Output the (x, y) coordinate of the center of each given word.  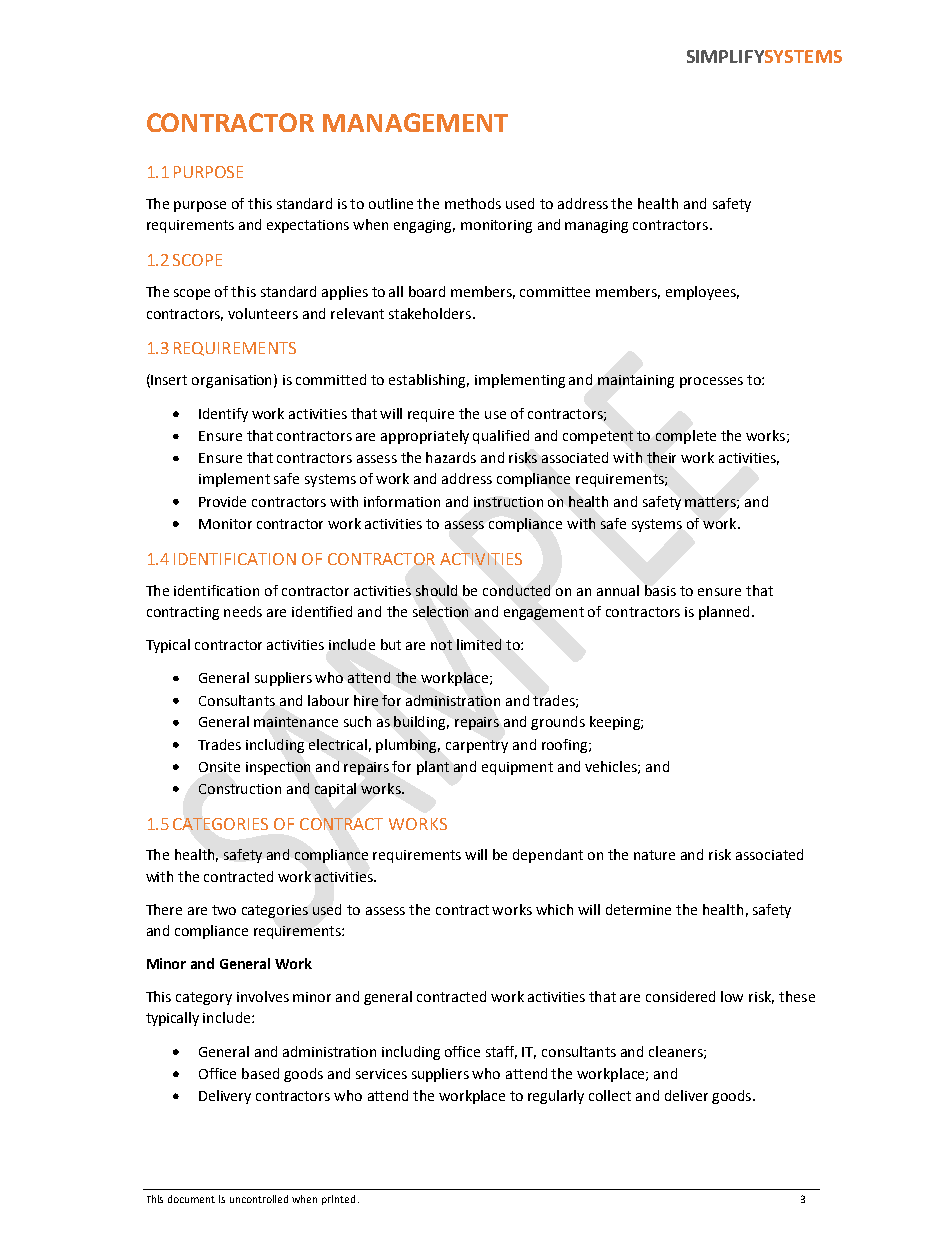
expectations (308, 226)
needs (243, 611)
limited (479, 644)
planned (724, 613)
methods (473, 203)
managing (596, 226)
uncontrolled (259, 1199)
